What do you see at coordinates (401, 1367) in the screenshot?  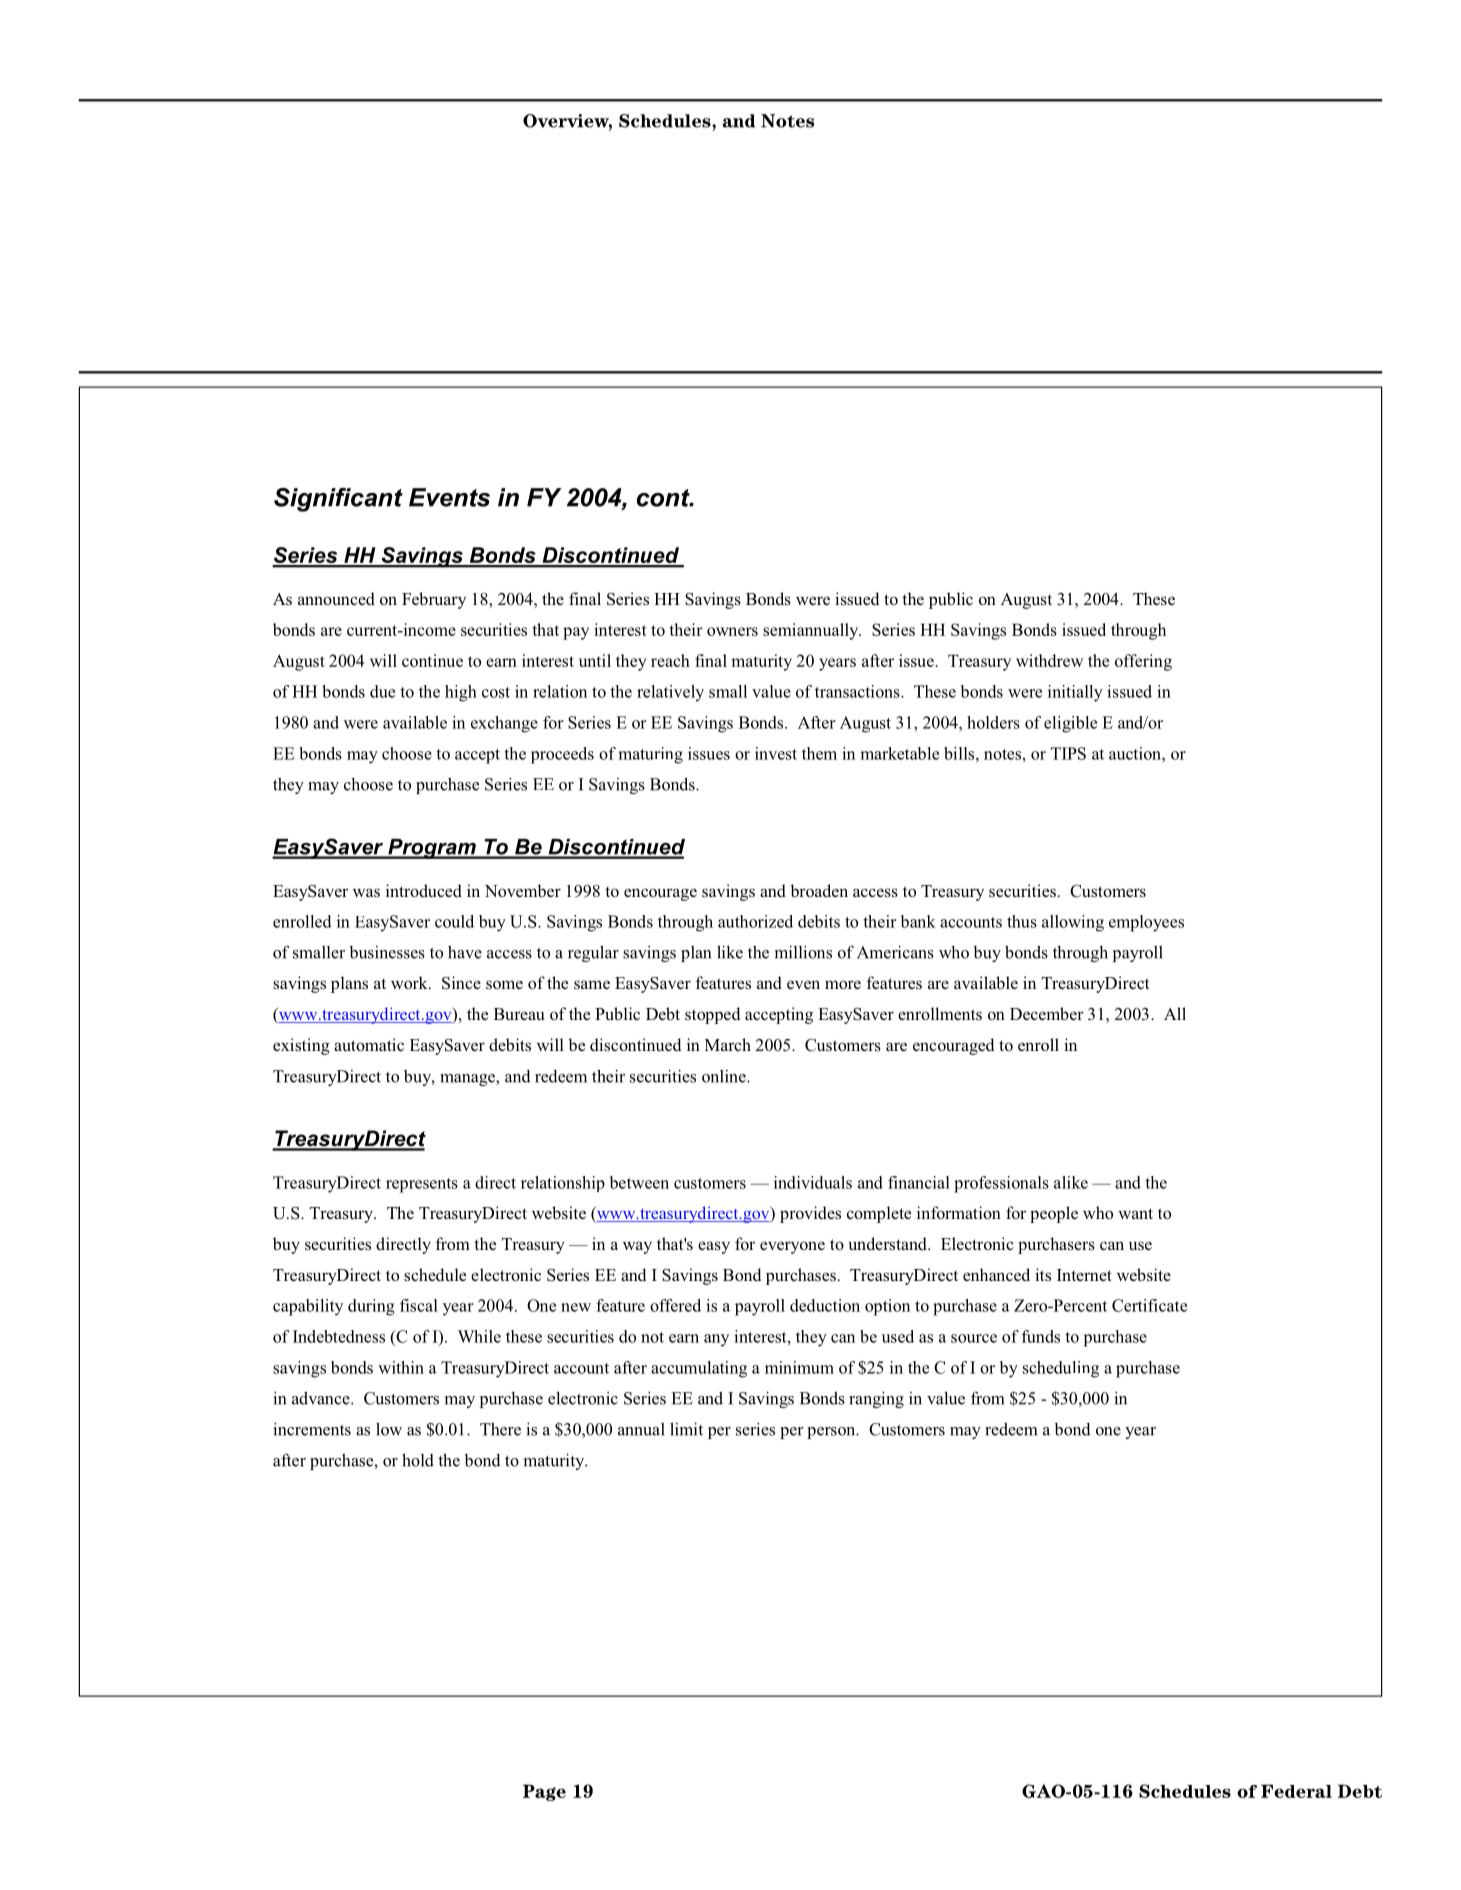 I see `within` at bounding box center [401, 1367].
